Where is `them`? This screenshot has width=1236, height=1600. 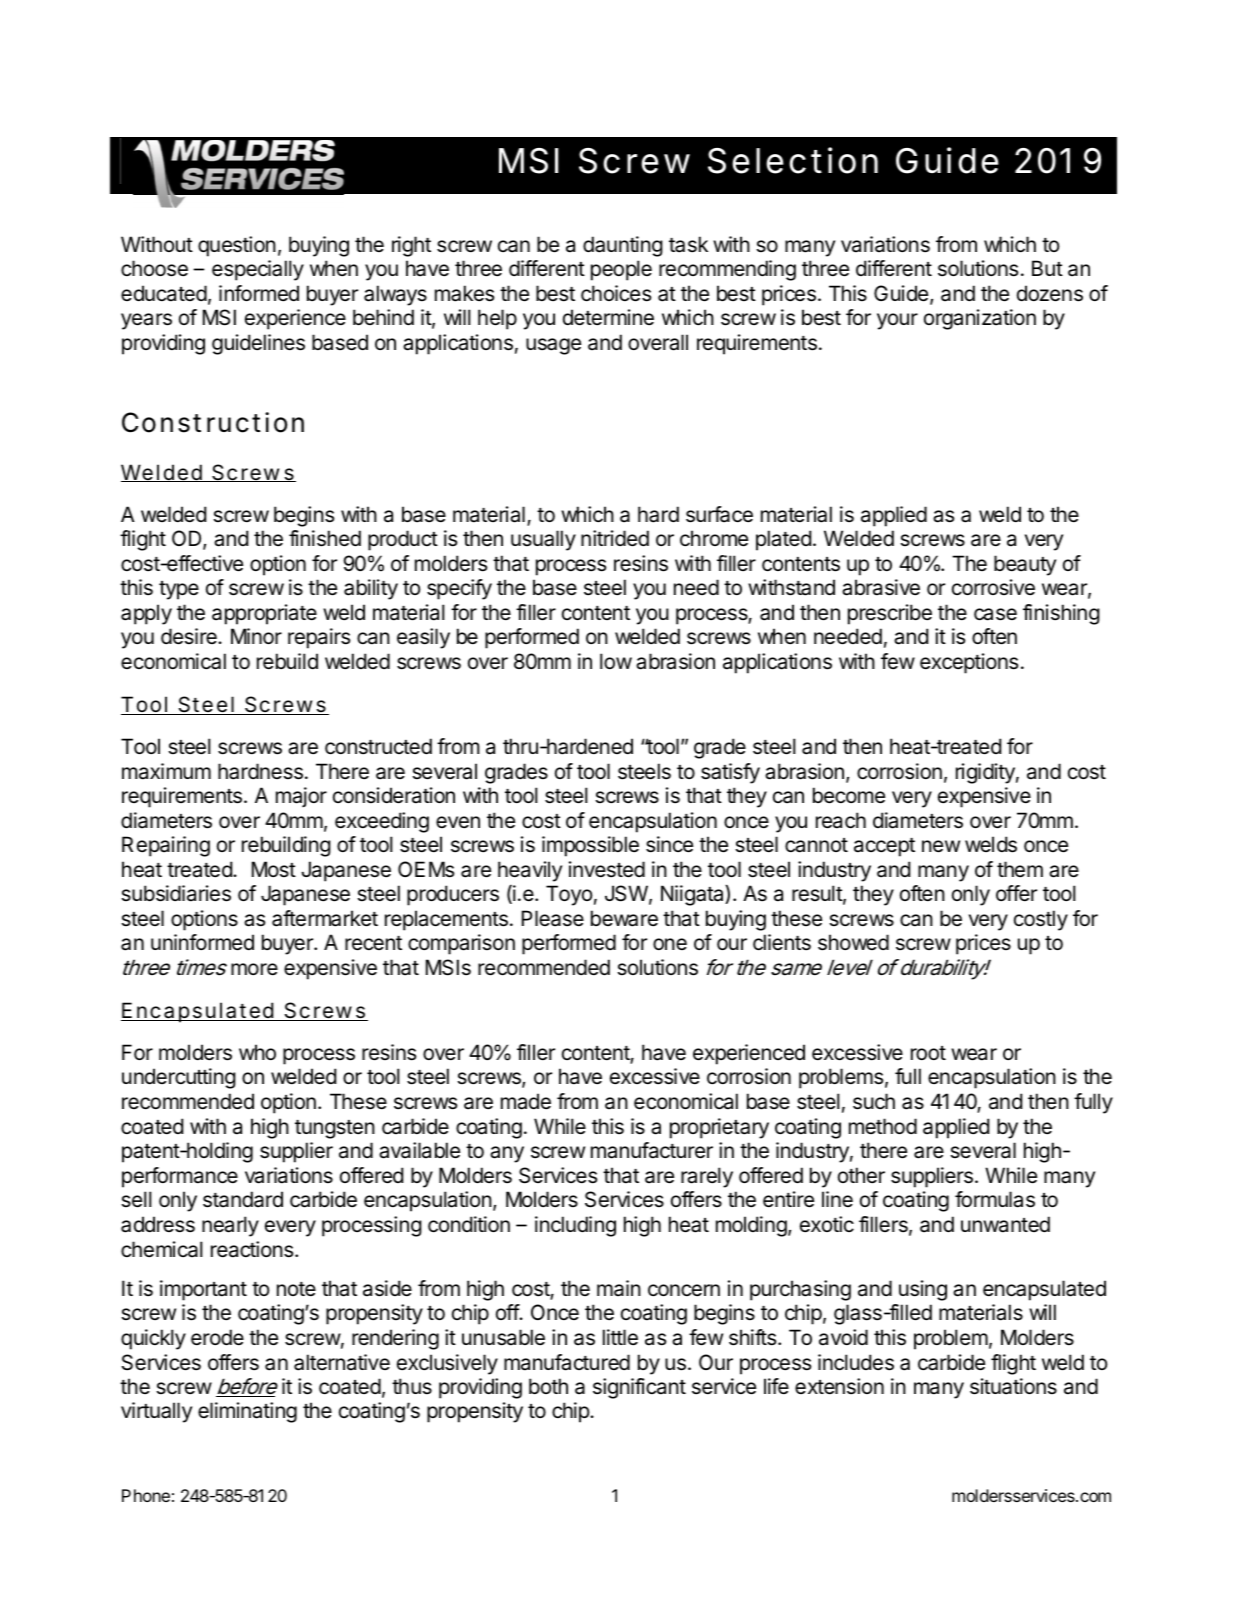 them is located at coordinates (1020, 869).
